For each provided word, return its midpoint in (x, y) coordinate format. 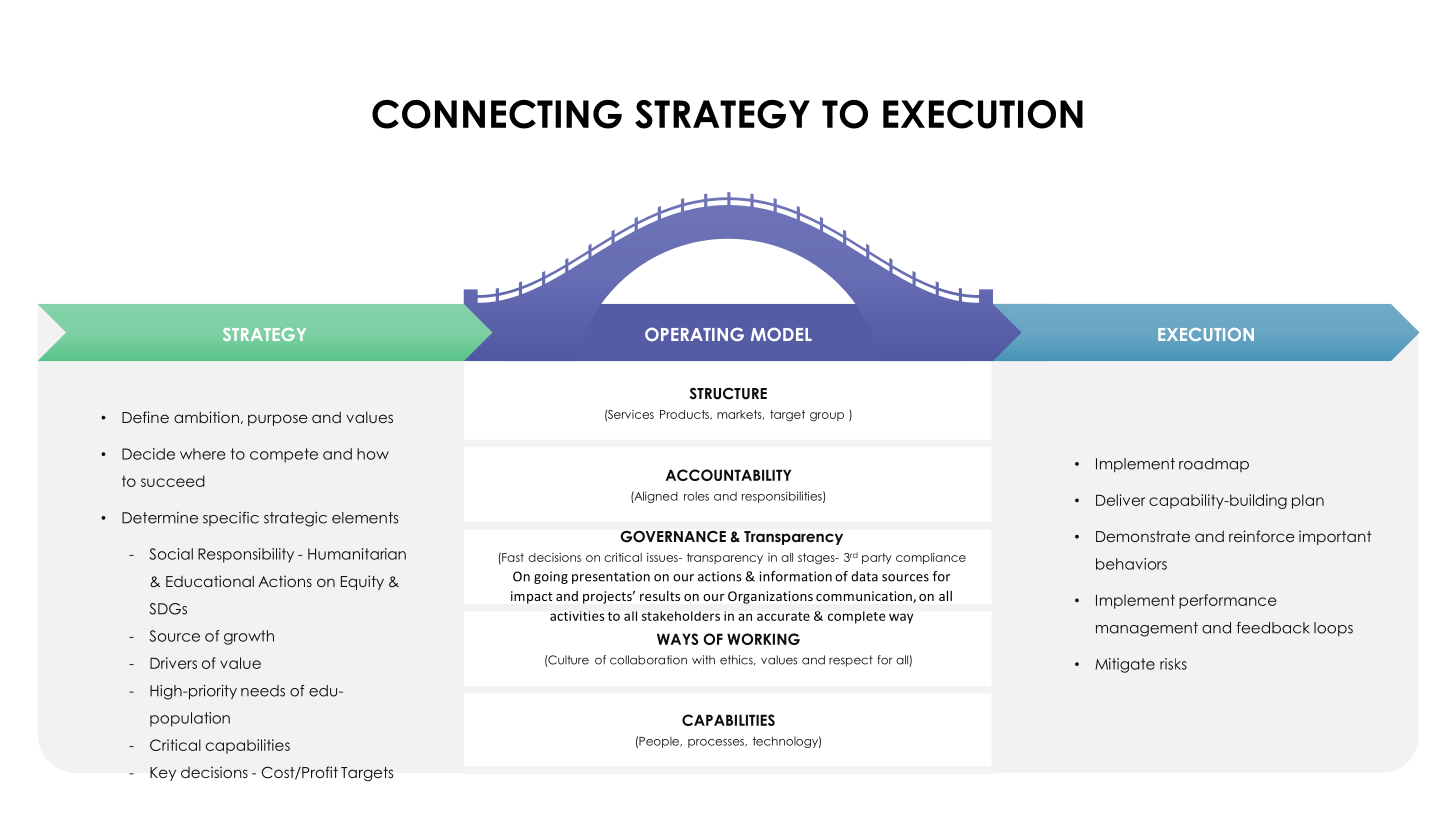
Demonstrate (1143, 536)
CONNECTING (497, 114)
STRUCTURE (728, 393)
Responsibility (246, 555)
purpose (278, 420)
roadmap (1214, 465)
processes (717, 743)
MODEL (781, 334)
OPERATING (694, 334)
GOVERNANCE (673, 537)
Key (163, 774)
